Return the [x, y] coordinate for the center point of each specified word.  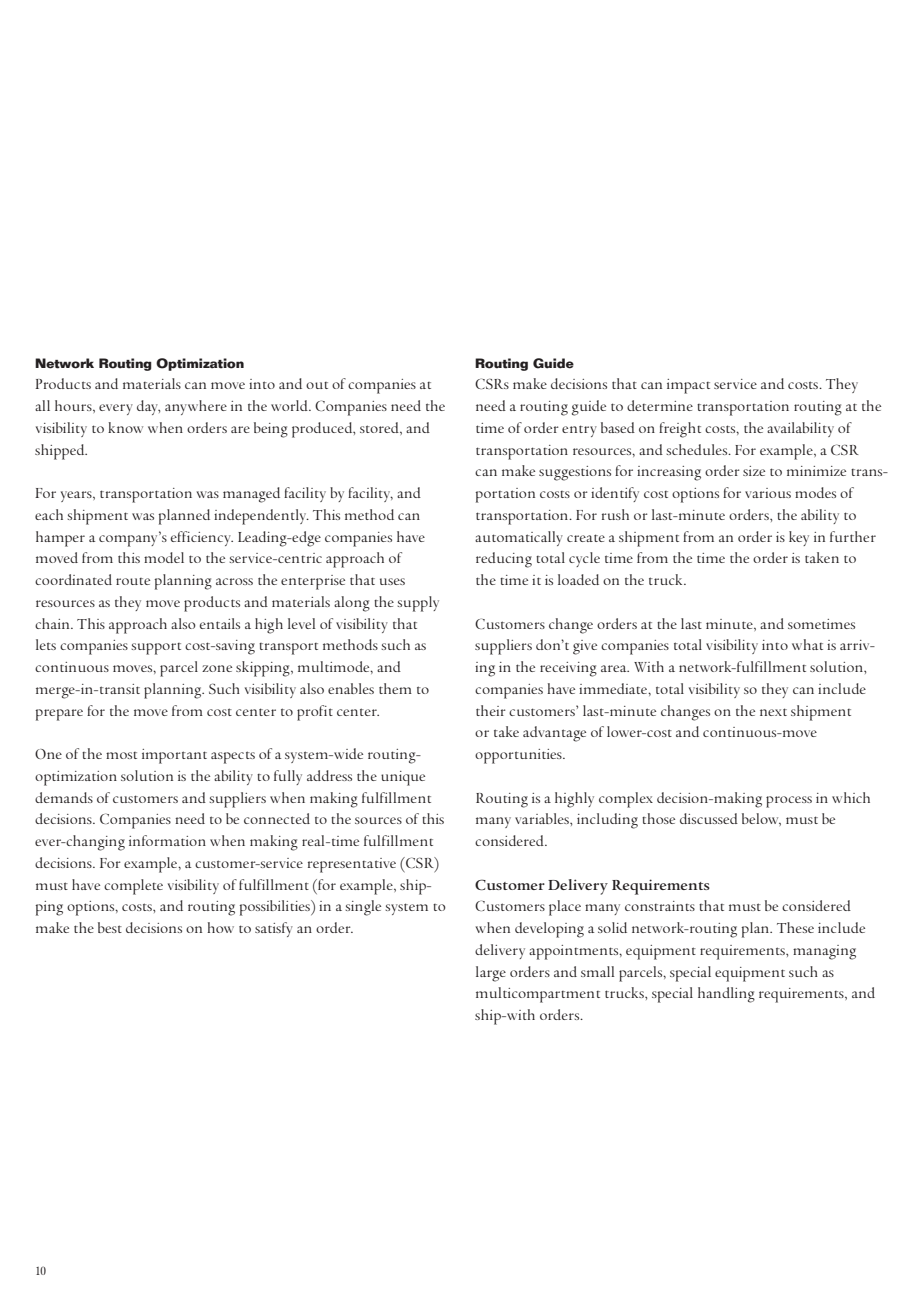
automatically [519, 538]
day [148, 407]
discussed [709, 818]
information [167, 840]
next [773, 712]
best [110, 927]
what [807, 644]
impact [688, 386]
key [799, 538]
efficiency [202, 538]
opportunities [519, 756]
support [156, 649]
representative [352, 865]
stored [380, 427]
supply [418, 604]
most [121, 755]
